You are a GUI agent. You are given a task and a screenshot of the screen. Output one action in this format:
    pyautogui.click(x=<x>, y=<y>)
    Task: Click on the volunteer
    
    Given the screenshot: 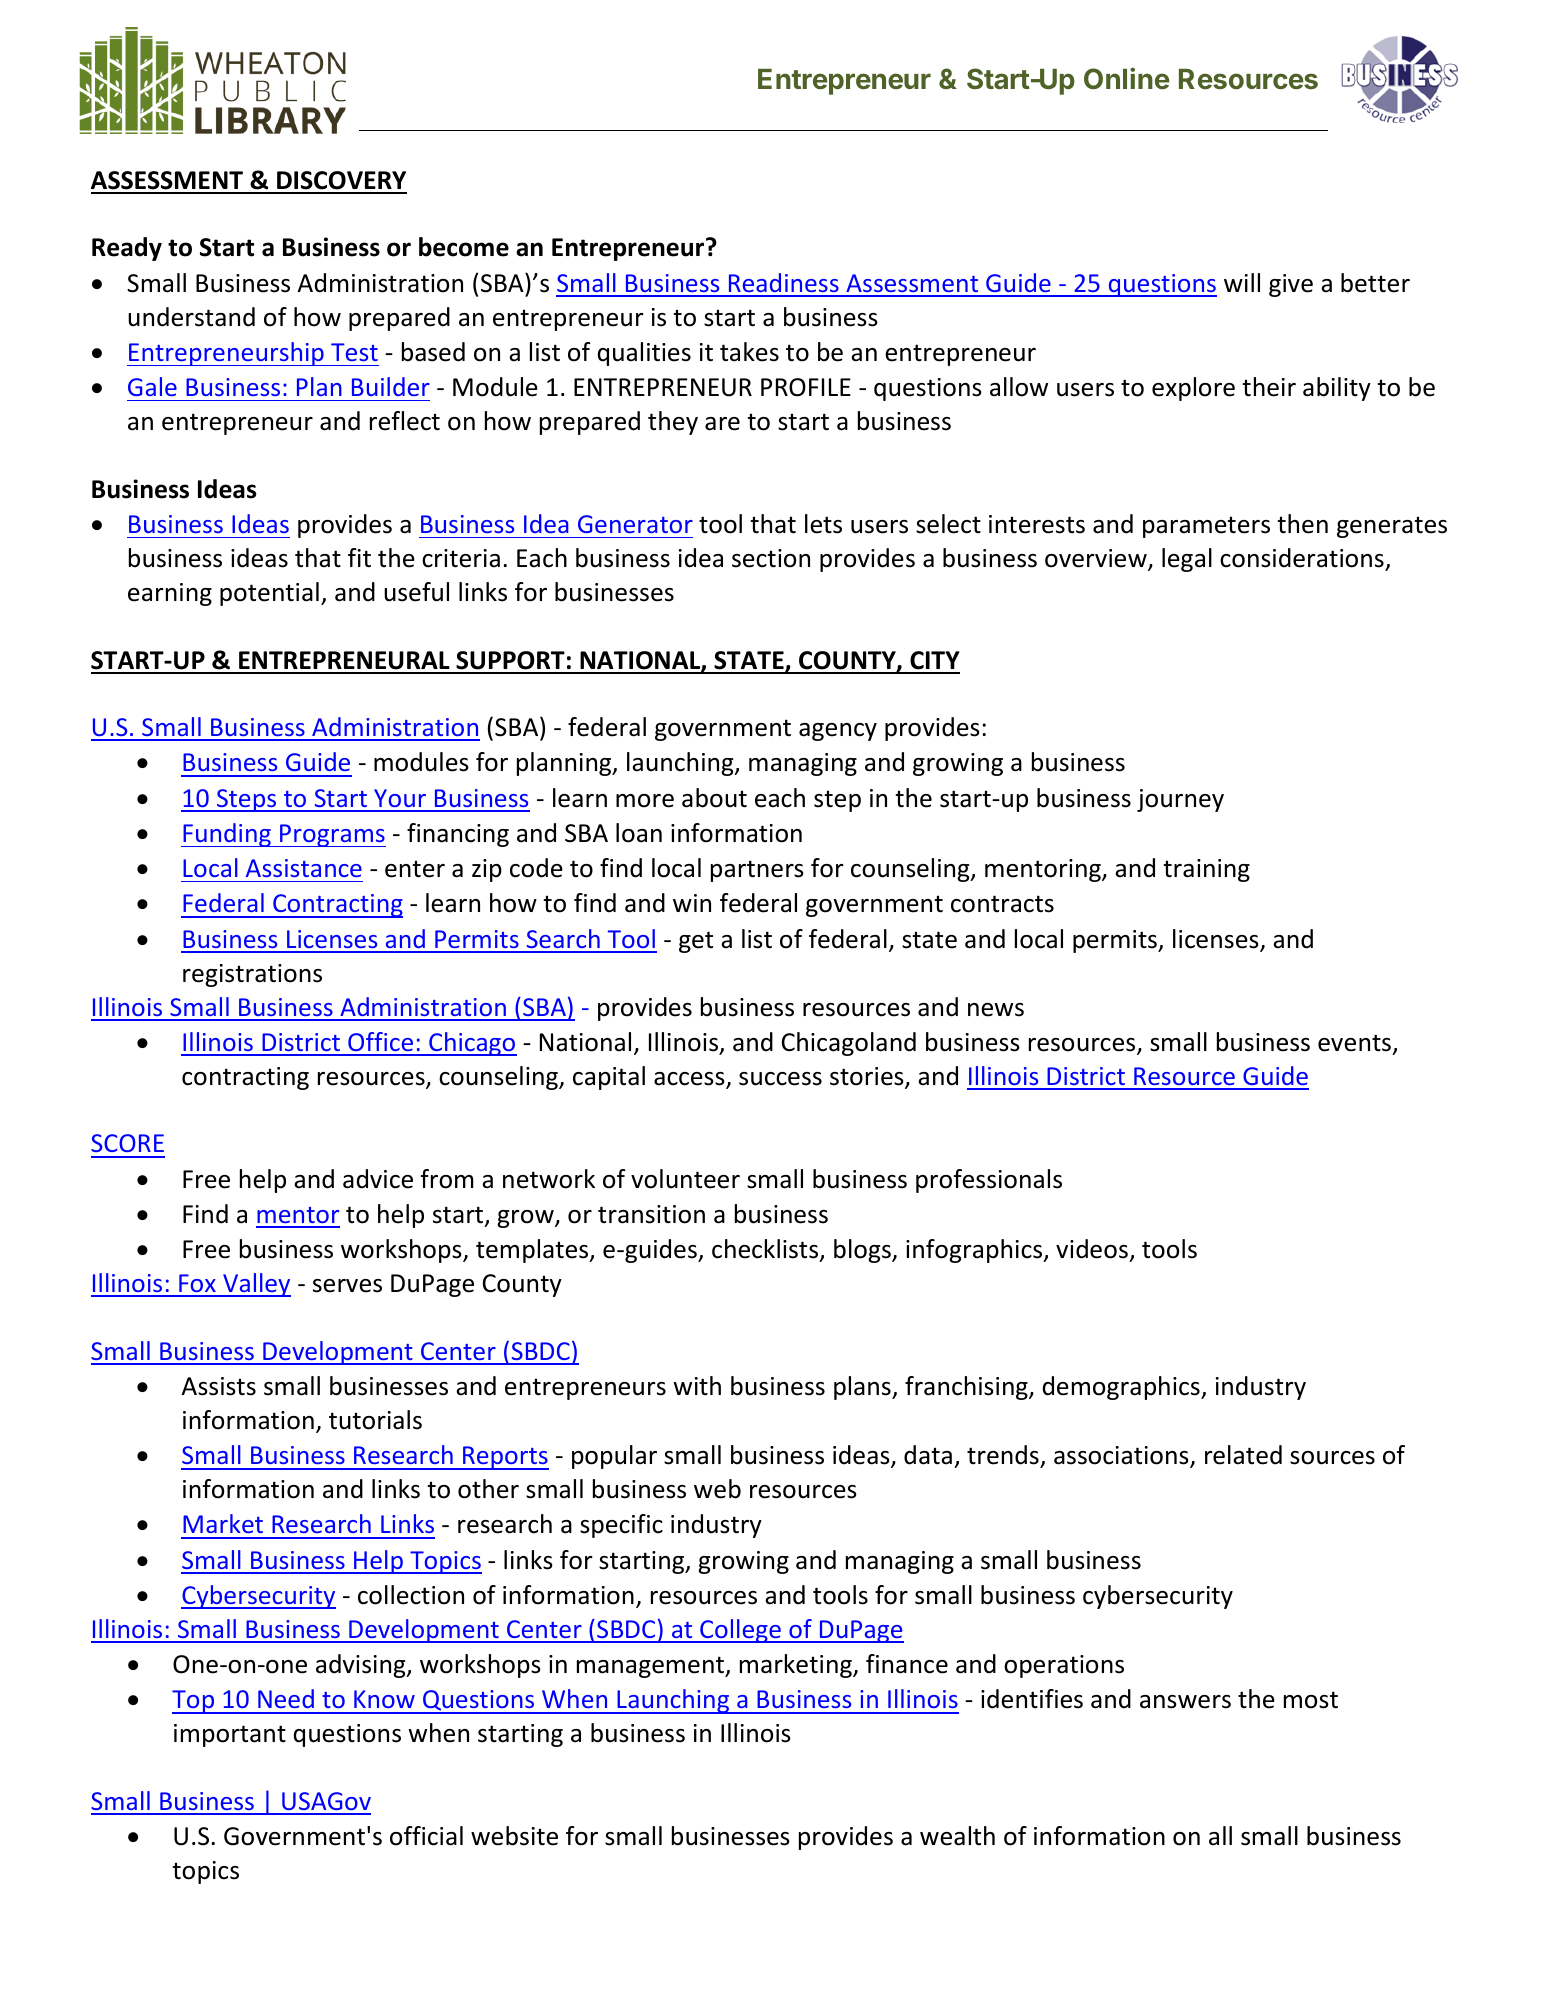 What is the action you would take?
    pyautogui.click(x=685, y=1179)
